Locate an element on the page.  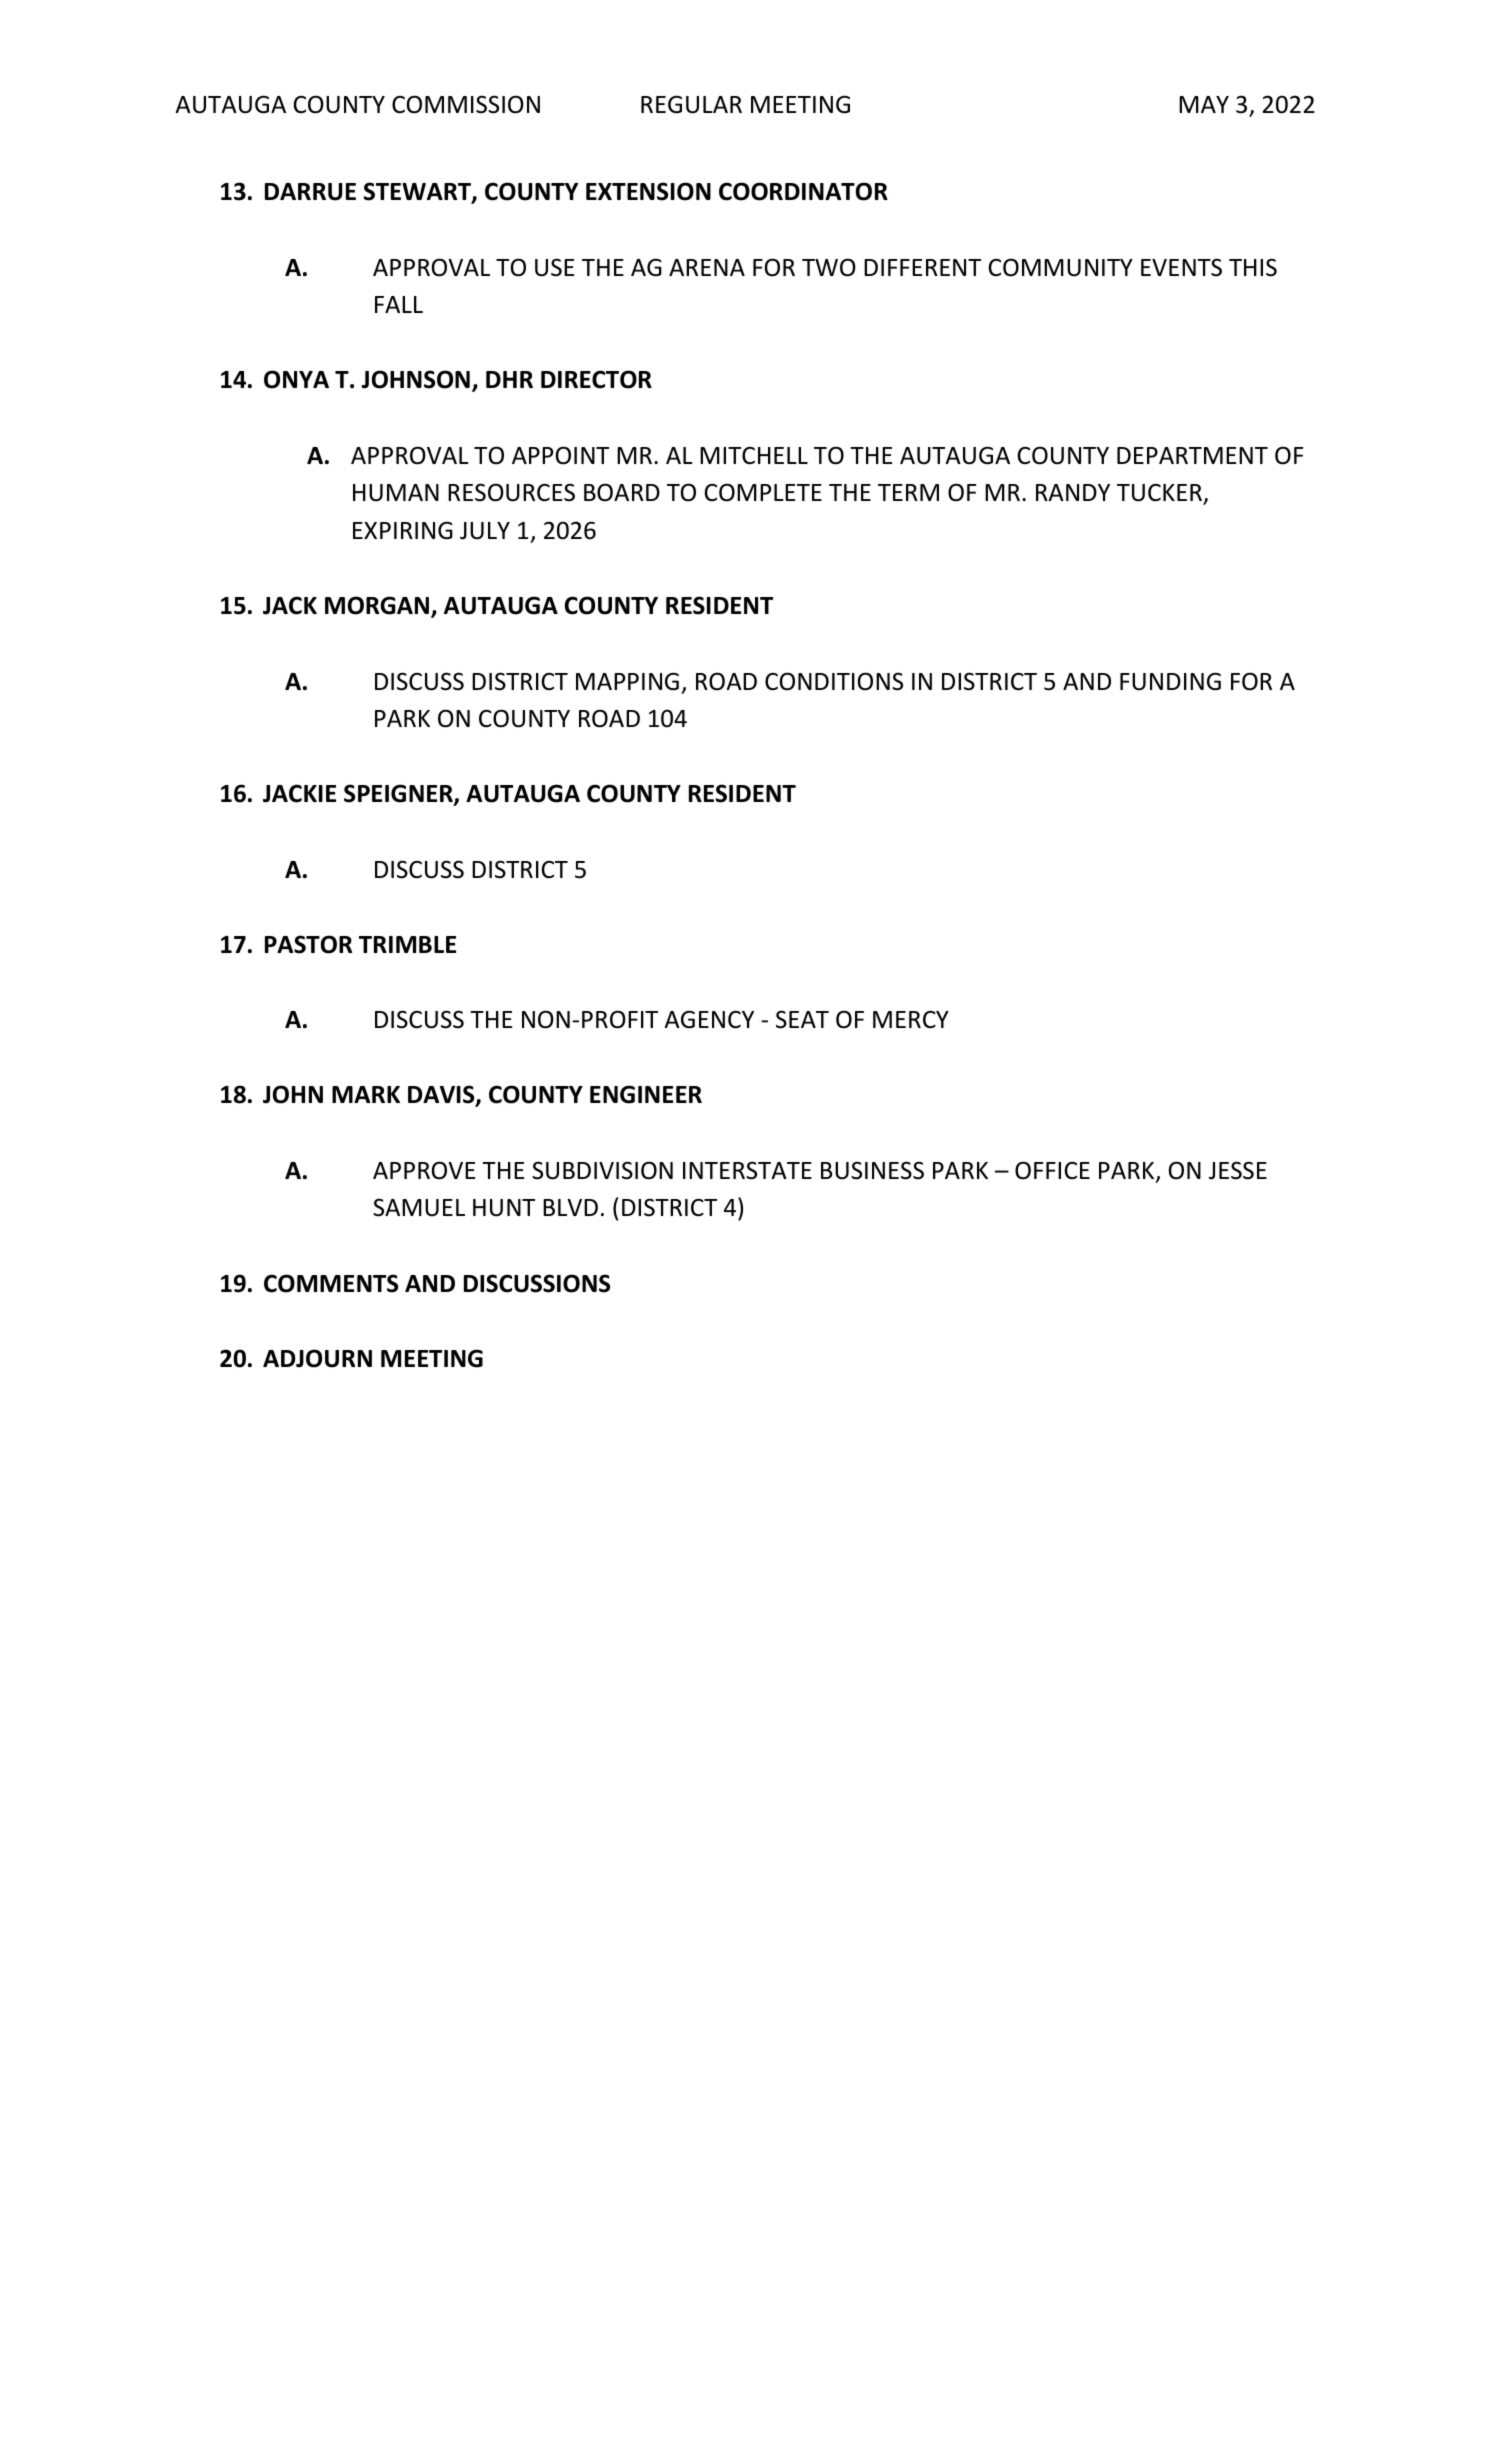
COORDINATOR is located at coordinates (803, 191).
